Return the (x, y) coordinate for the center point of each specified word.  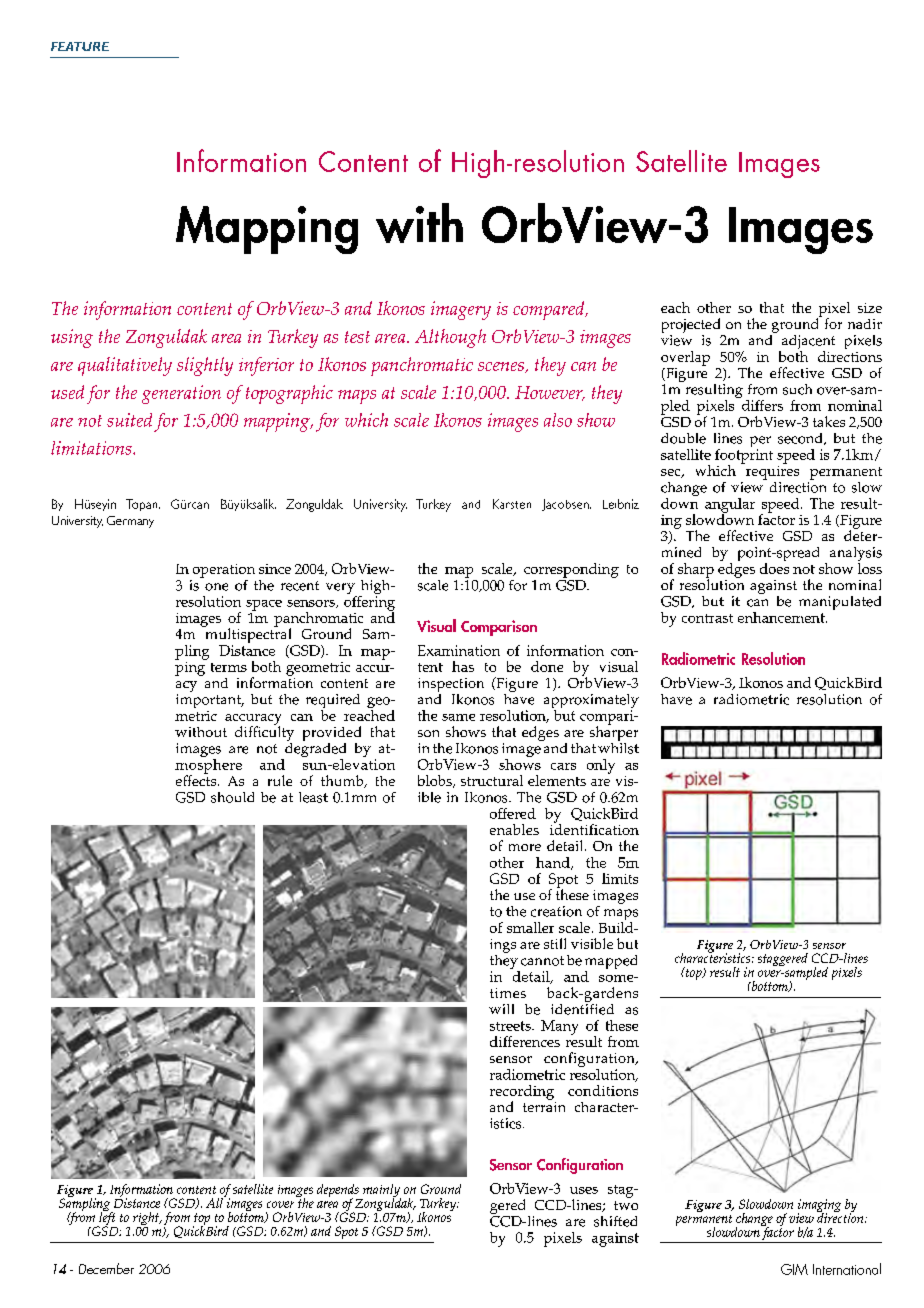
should (232, 797)
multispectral (247, 636)
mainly (381, 1192)
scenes (502, 367)
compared (550, 310)
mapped (611, 963)
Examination (459, 650)
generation (181, 394)
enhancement (782, 617)
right (147, 1220)
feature (80, 46)
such (797, 389)
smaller (530, 927)
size (870, 308)
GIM (794, 1269)
